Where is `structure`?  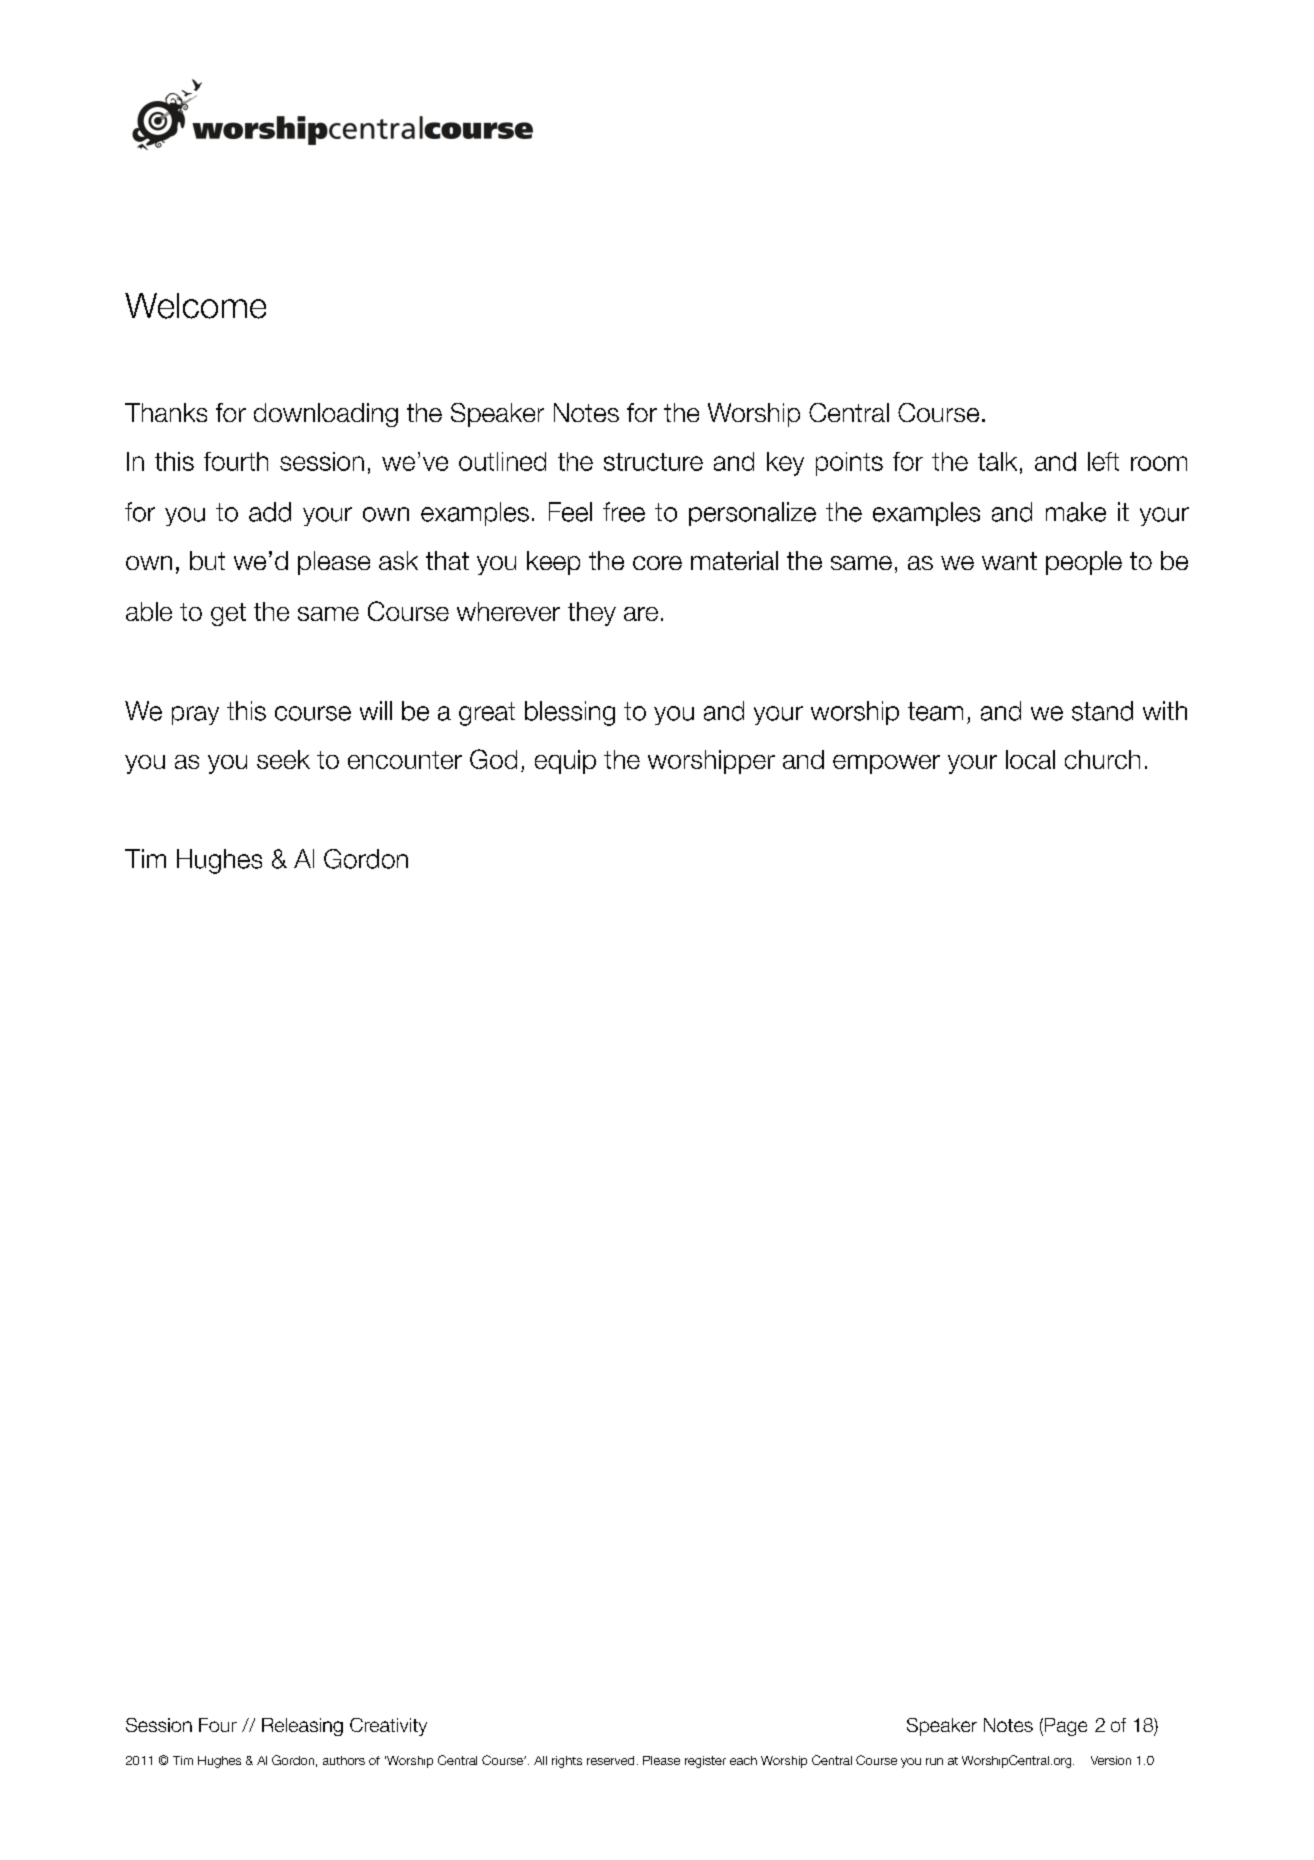
structure is located at coordinates (653, 462).
